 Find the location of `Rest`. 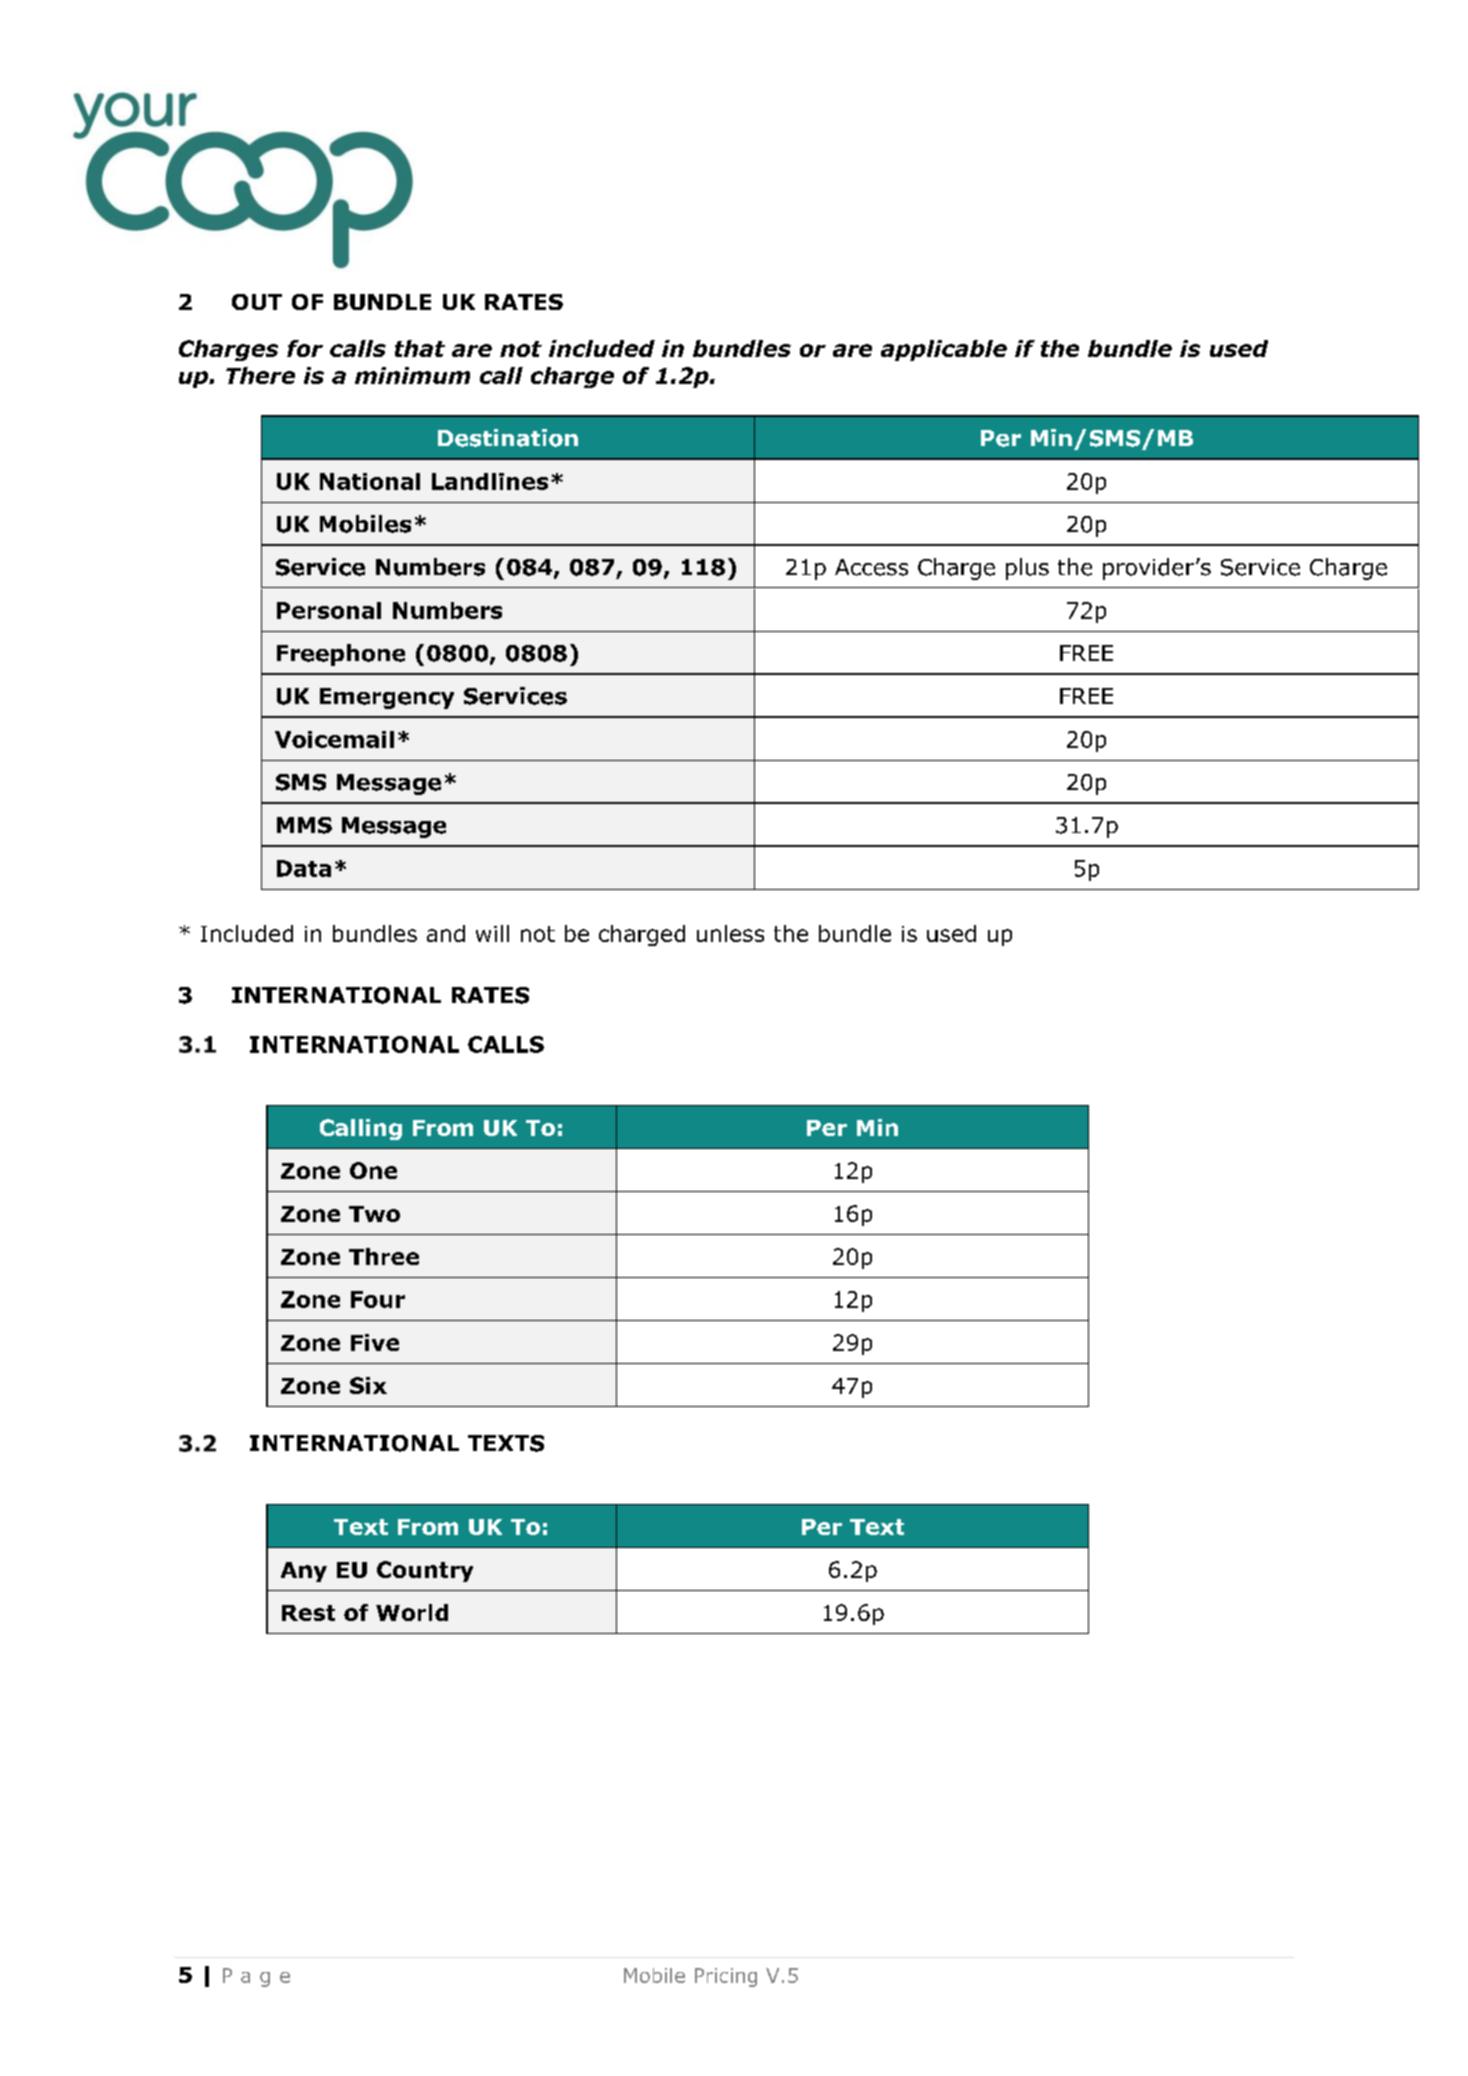

Rest is located at coordinates (308, 1613).
